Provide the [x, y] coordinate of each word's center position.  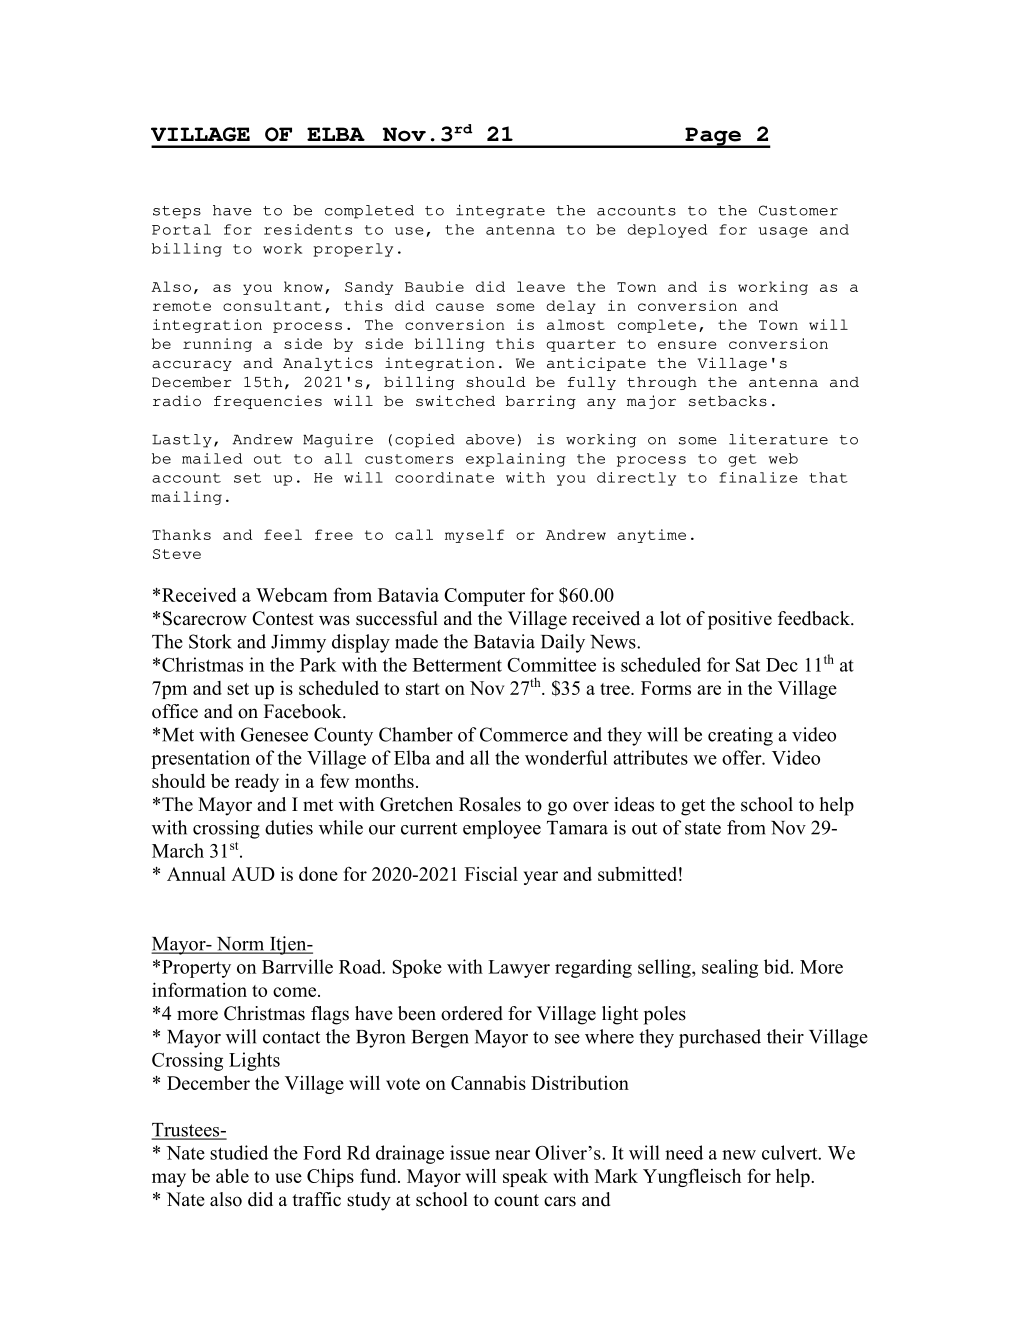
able [232, 1176]
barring [541, 402]
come [296, 992]
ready [257, 782]
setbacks [728, 401]
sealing [730, 968]
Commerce [524, 734]
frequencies [268, 402]
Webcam [292, 594]
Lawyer [519, 969]
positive [740, 620]
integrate [500, 212]
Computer [484, 597]
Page [713, 137]
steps [177, 212]
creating [740, 736]
